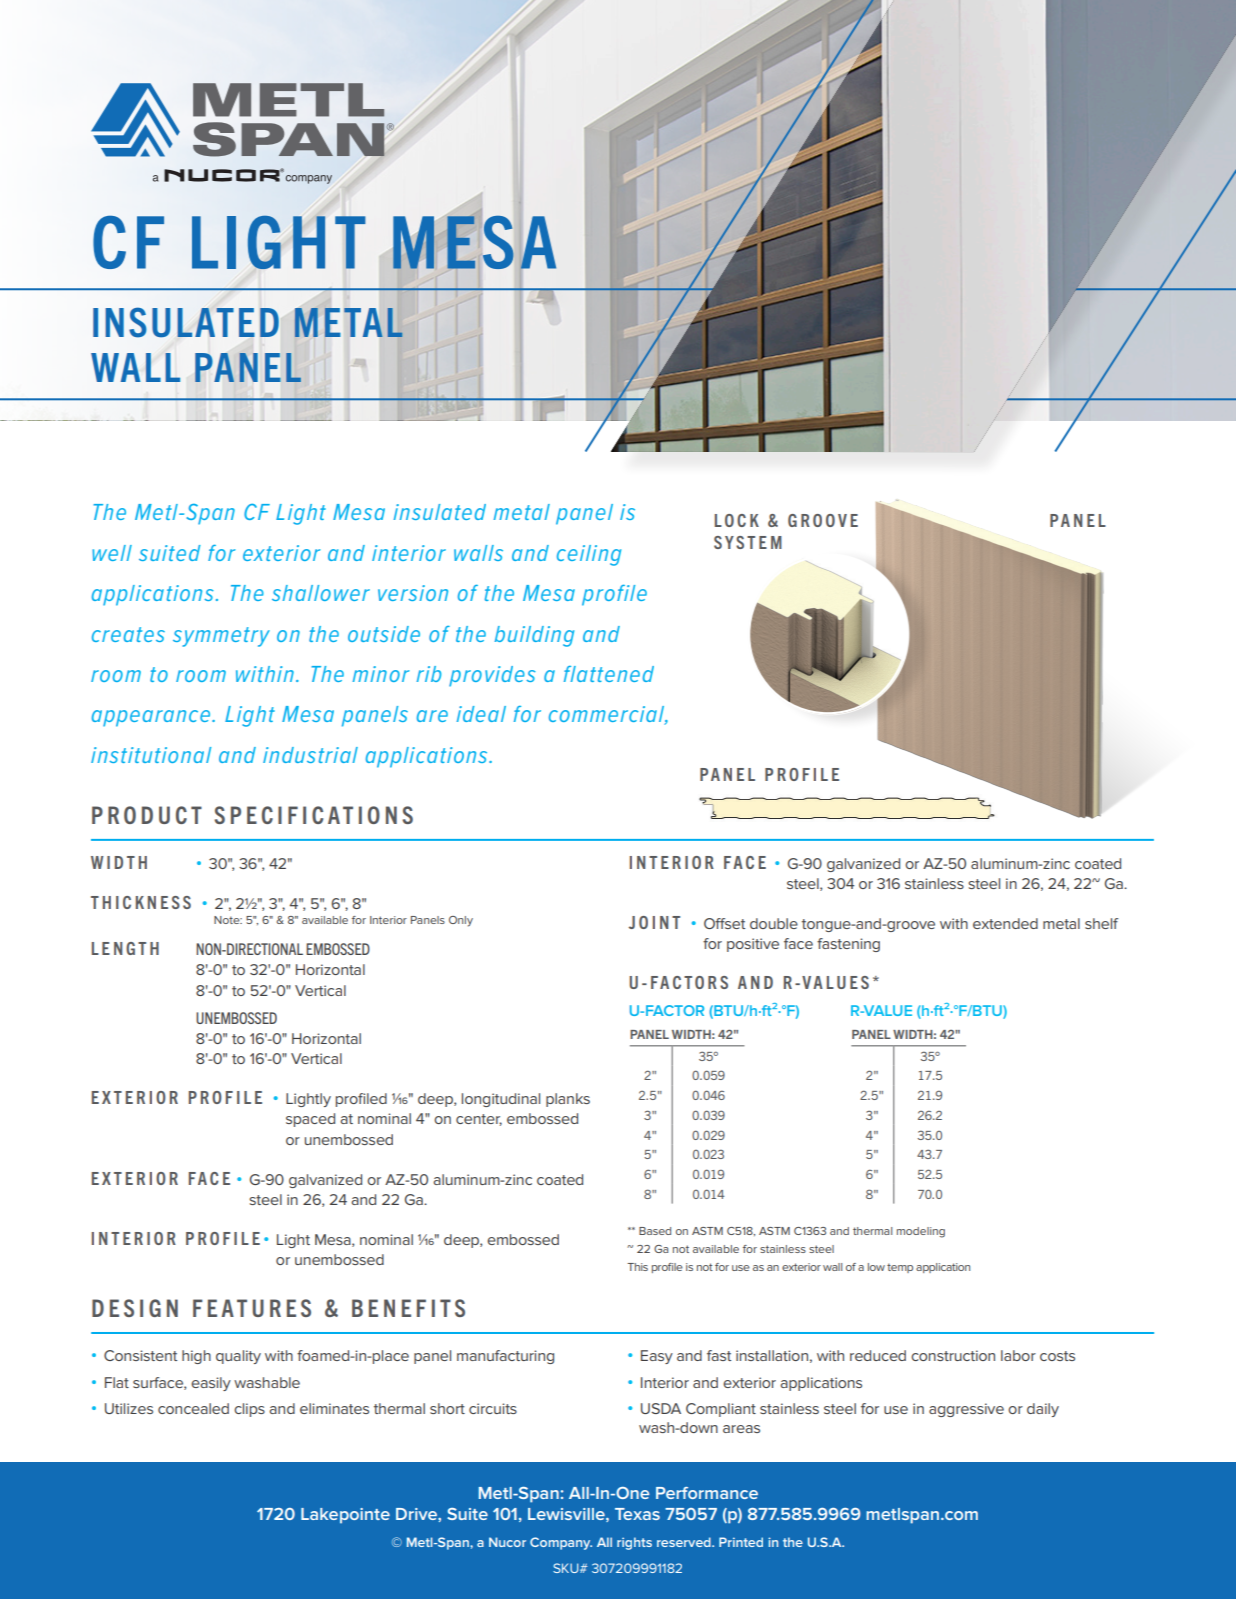 This screenshot has width=1236, height=1599. I want to click on Offset, so click(724, 923).
